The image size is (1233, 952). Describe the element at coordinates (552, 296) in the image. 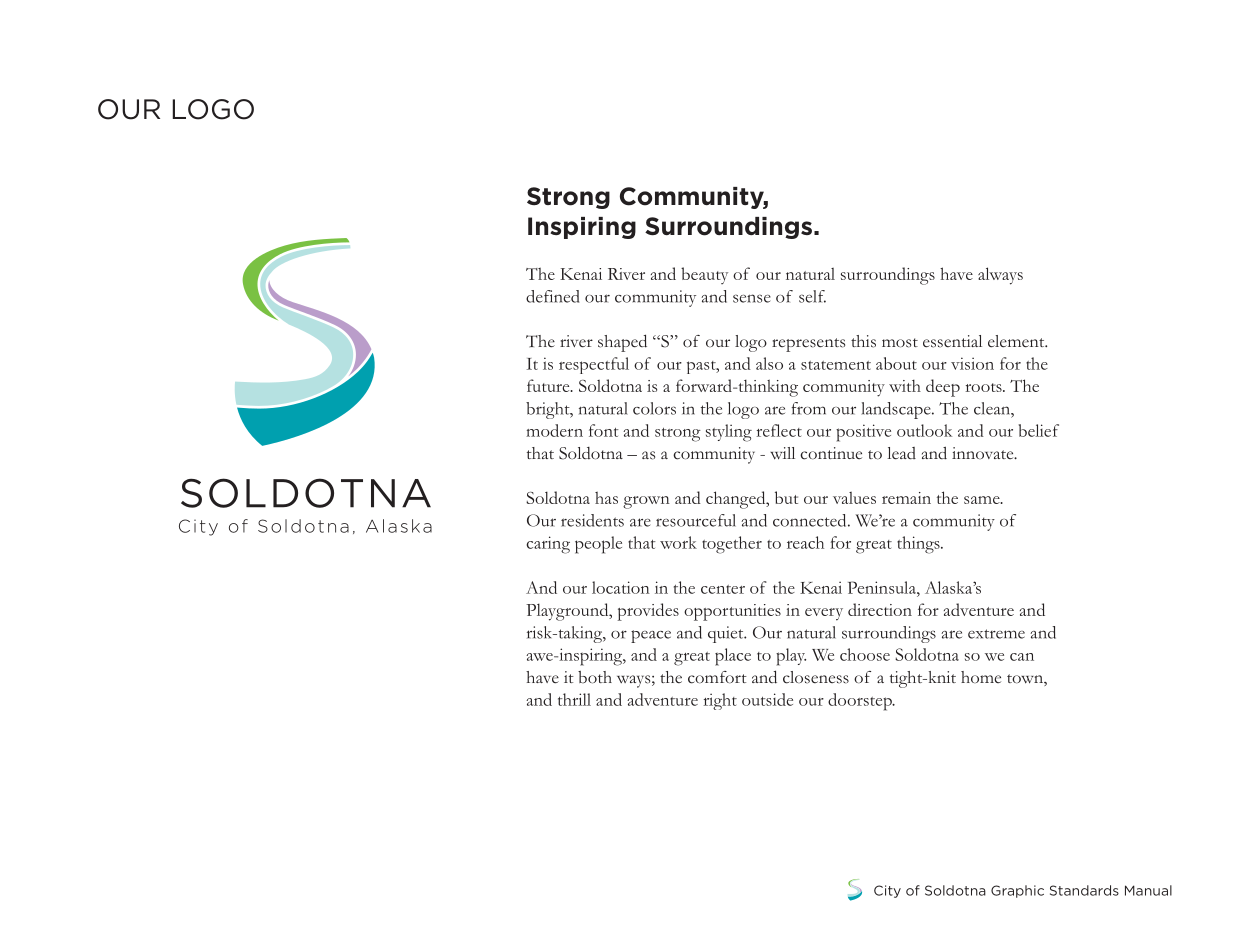

I see `defined` at that location.
